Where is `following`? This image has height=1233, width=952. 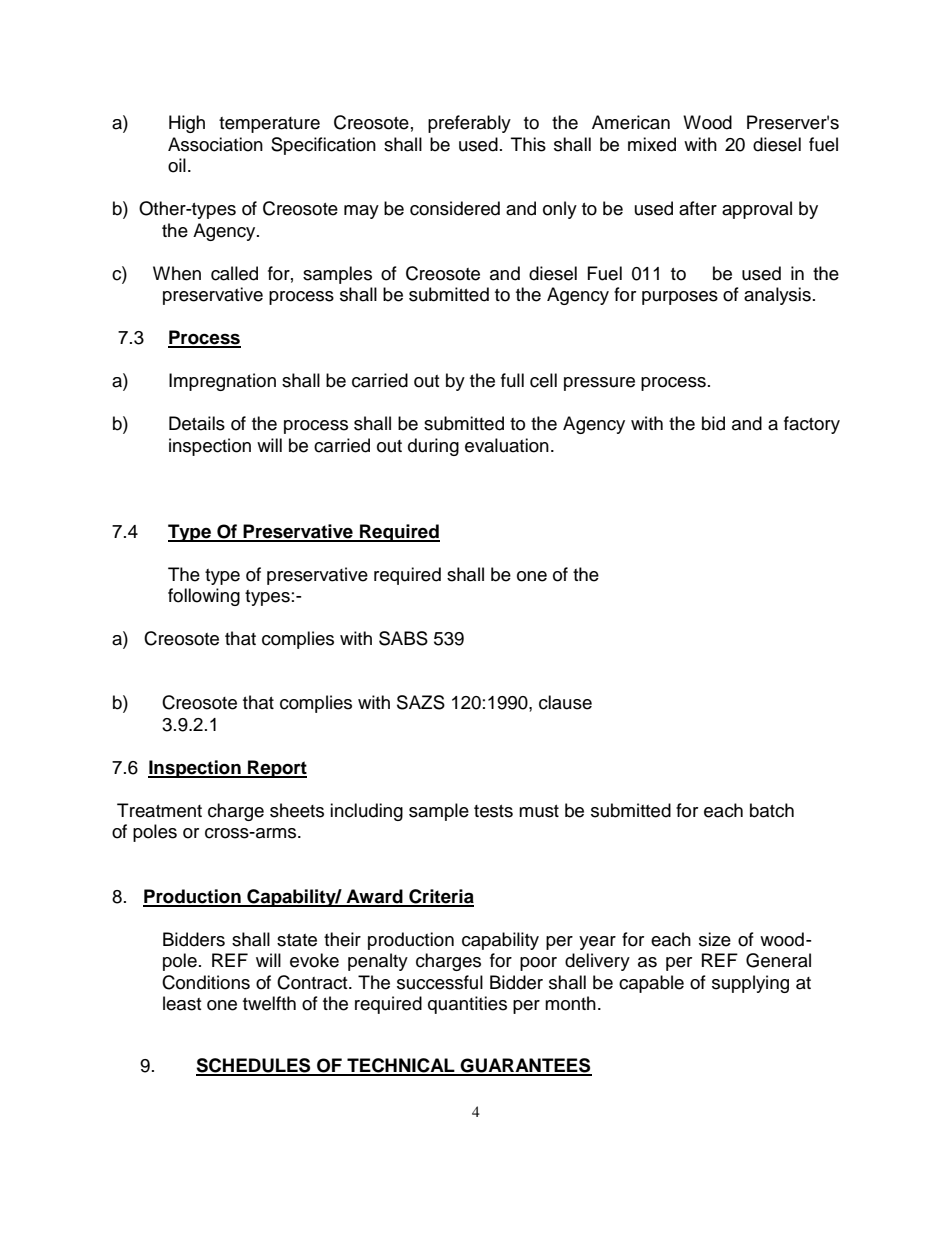 following is located at coordinates (204, 597).
